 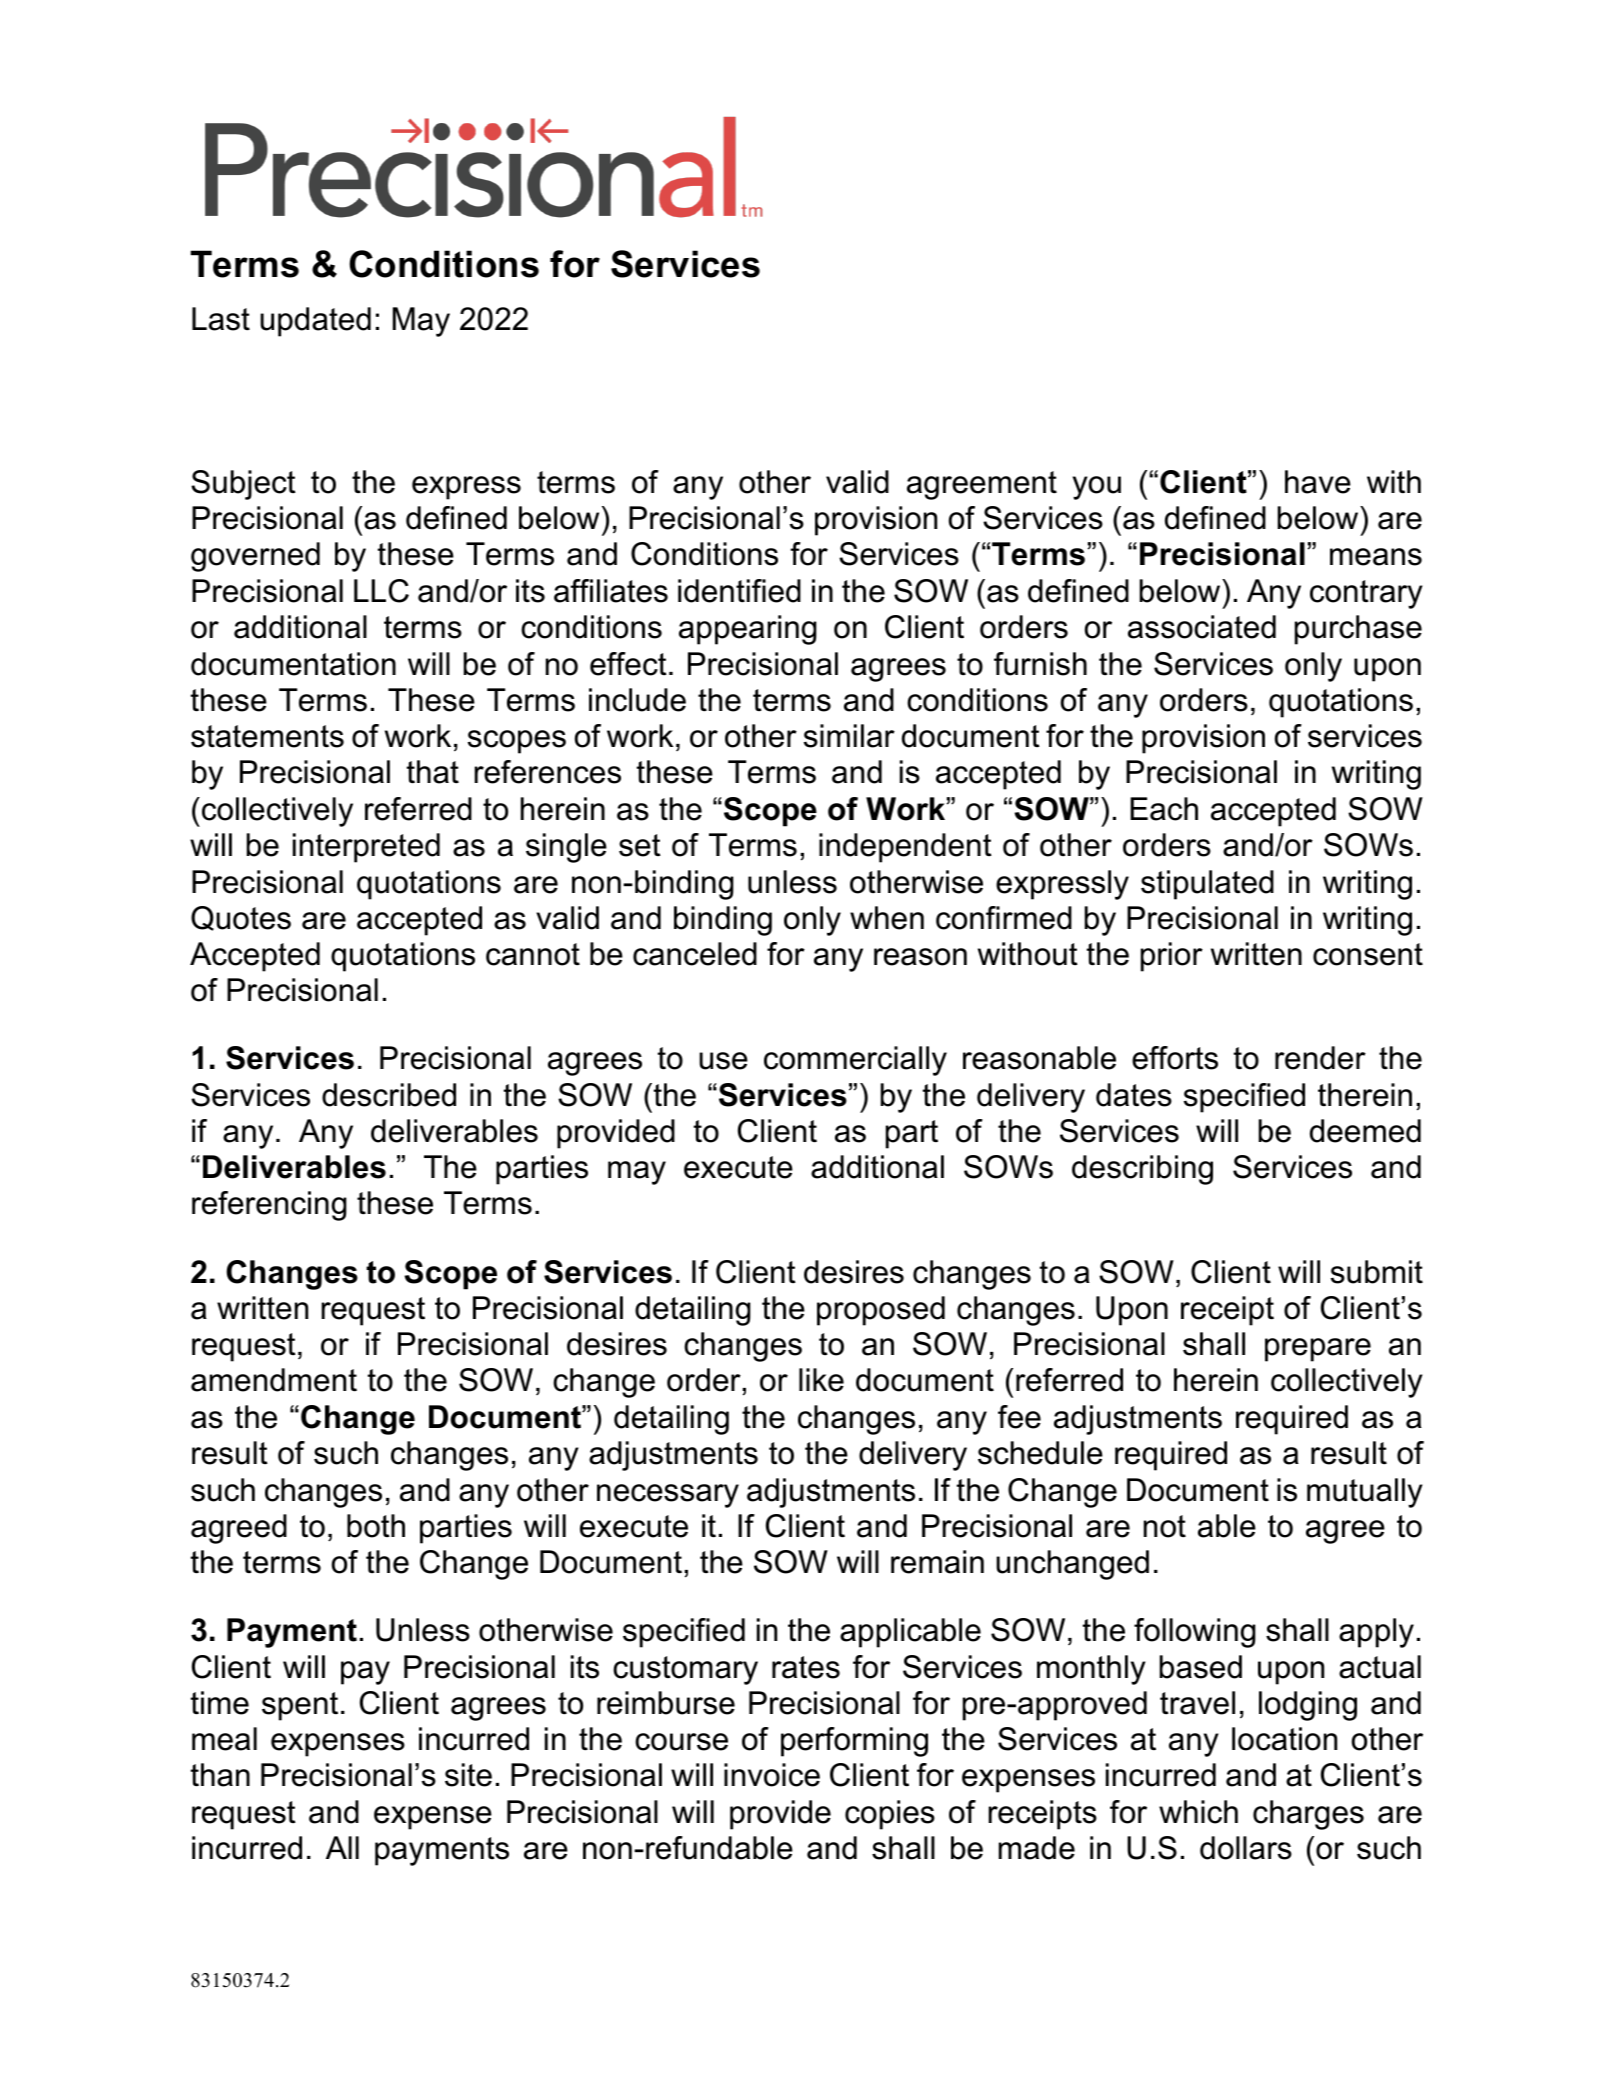 I want to click on updated, so click(x=315, y=322).
